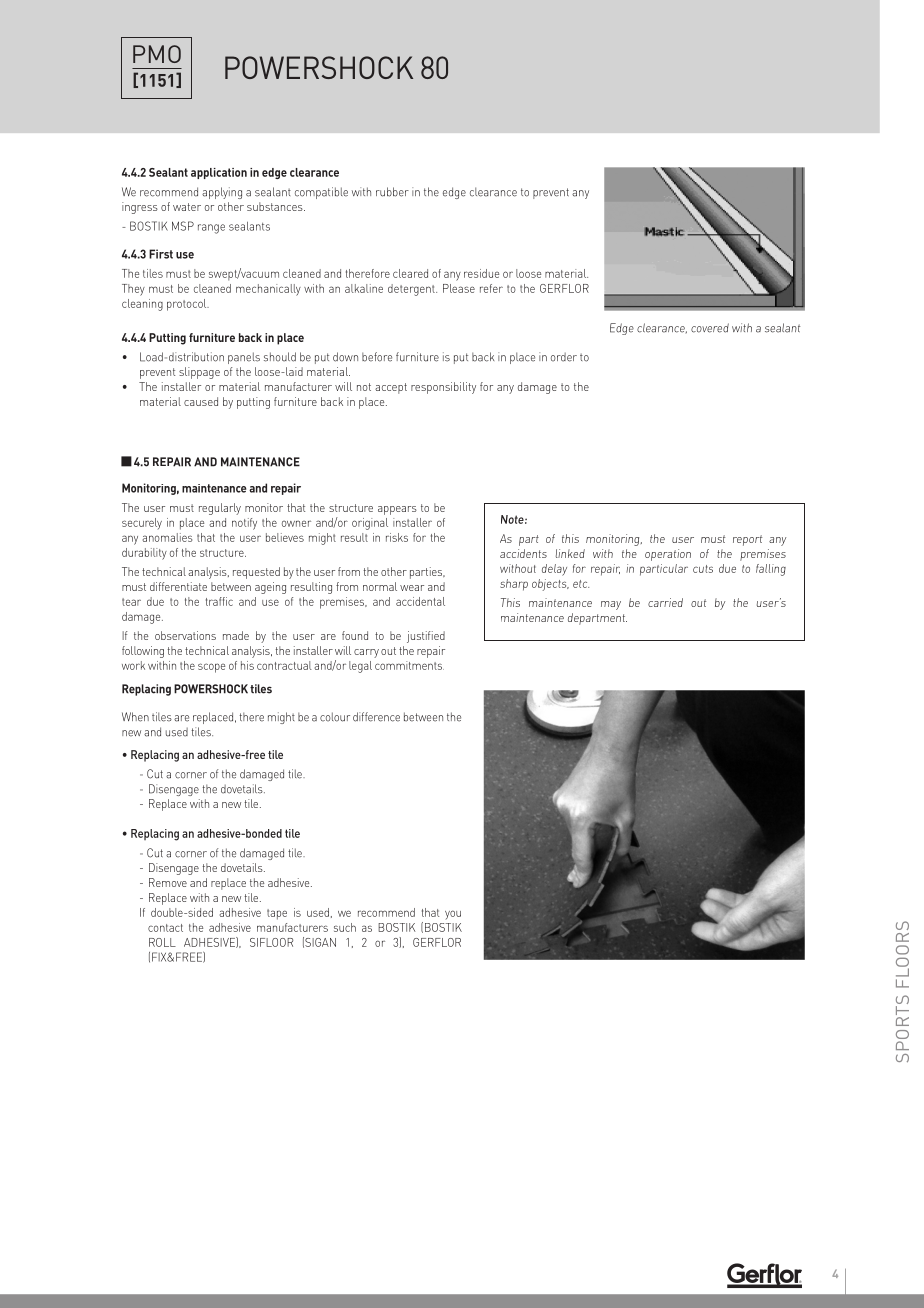 The height and width of the screenshot is (1308, 924). Describe the element at coordinates (426, 637) in the screenshot. I see `justified` at that location.
